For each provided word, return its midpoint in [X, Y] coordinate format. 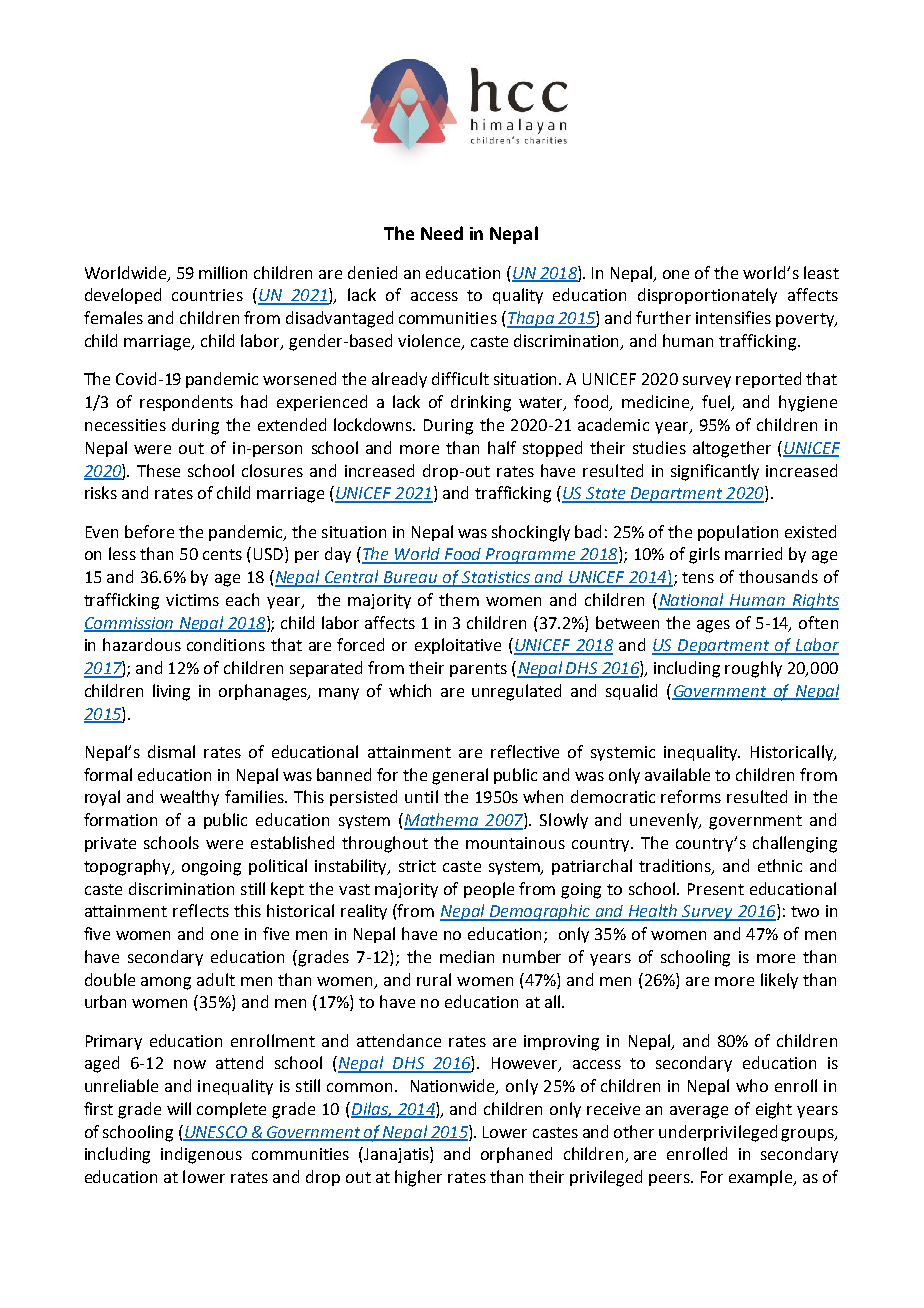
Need [442, 233]
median [467, 956]
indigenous [201, 1155]
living [171, 692]
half [502, 447]
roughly [753, 669]
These [158, 470]
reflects [201, 910]
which [410, 690]
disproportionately [707, 296]
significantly [715, 472]
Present [716, 889]
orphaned [516, 1155]
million [223, 272]
